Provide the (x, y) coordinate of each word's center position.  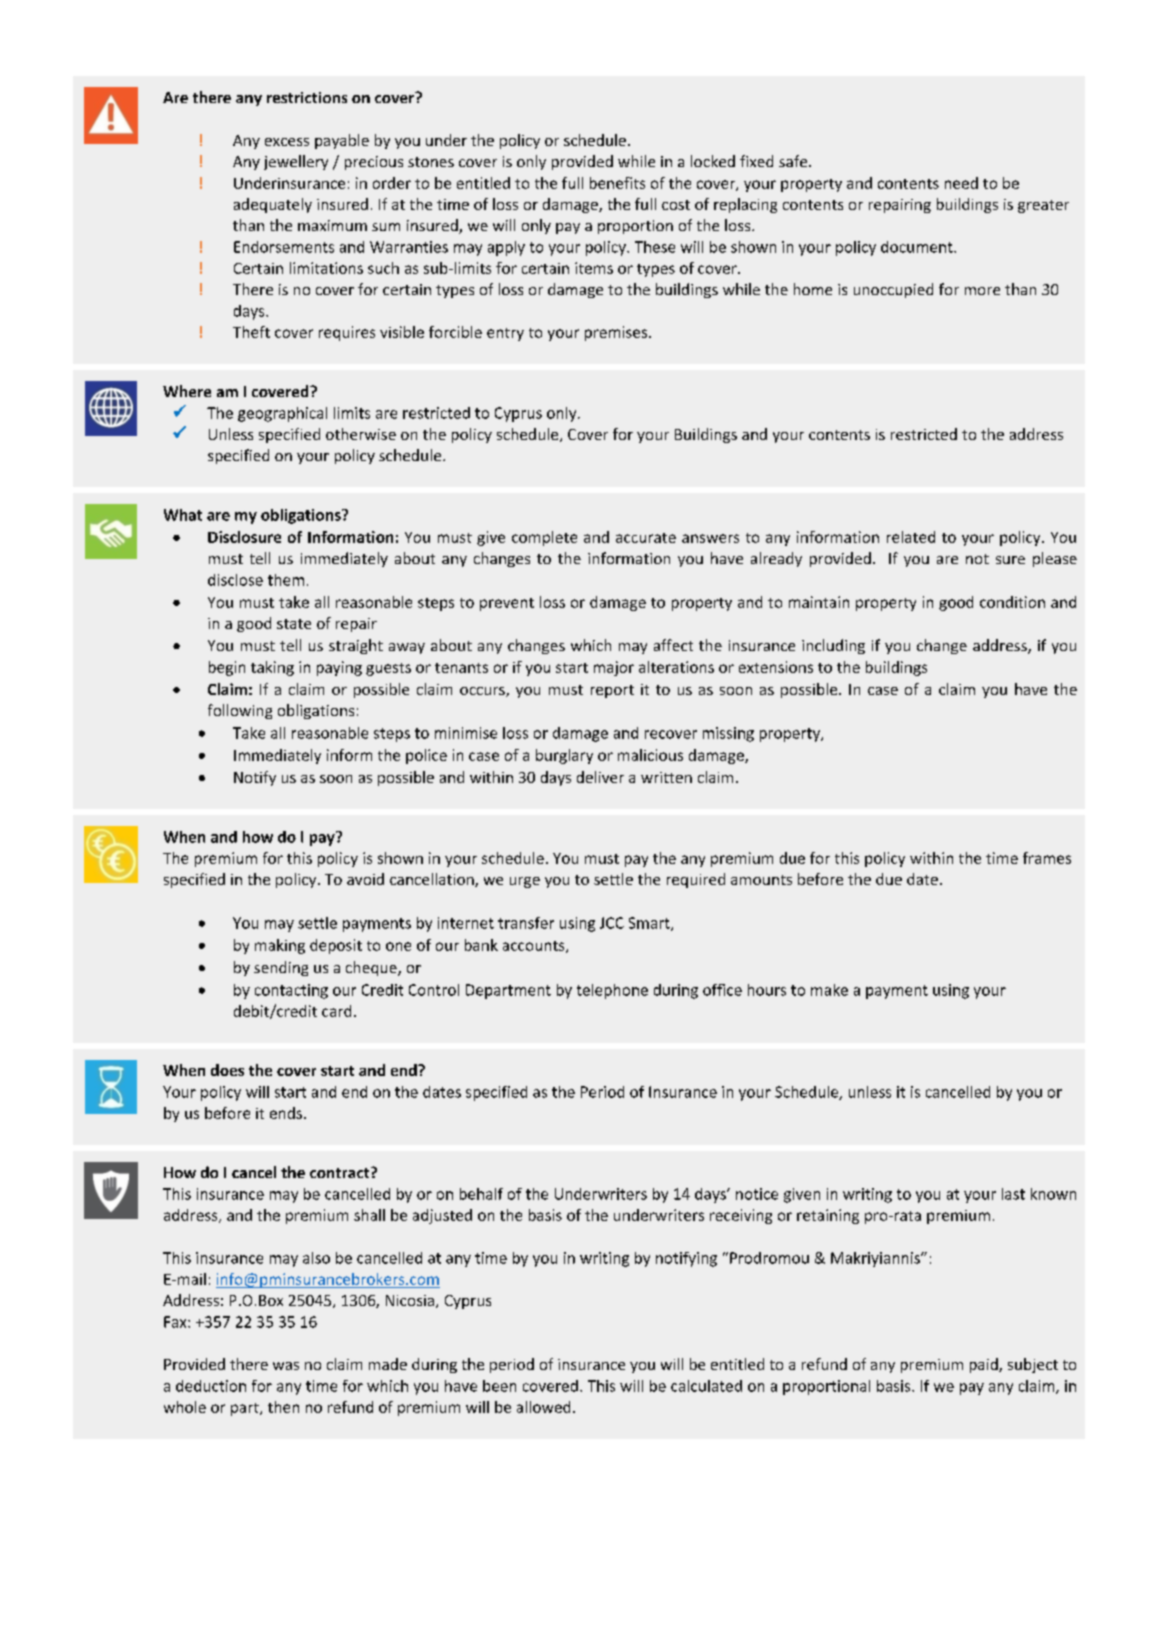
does (227, 1070)
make (829, 990)
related (911, 537)
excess (287, 142)
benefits (617, 183)
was (286, 1366)
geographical (282, 414)
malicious (650, 755)
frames (1047, 858)
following (240, 711)
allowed (543, 1407)
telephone (612, 991)
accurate (646, 538)
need (961, 183)
